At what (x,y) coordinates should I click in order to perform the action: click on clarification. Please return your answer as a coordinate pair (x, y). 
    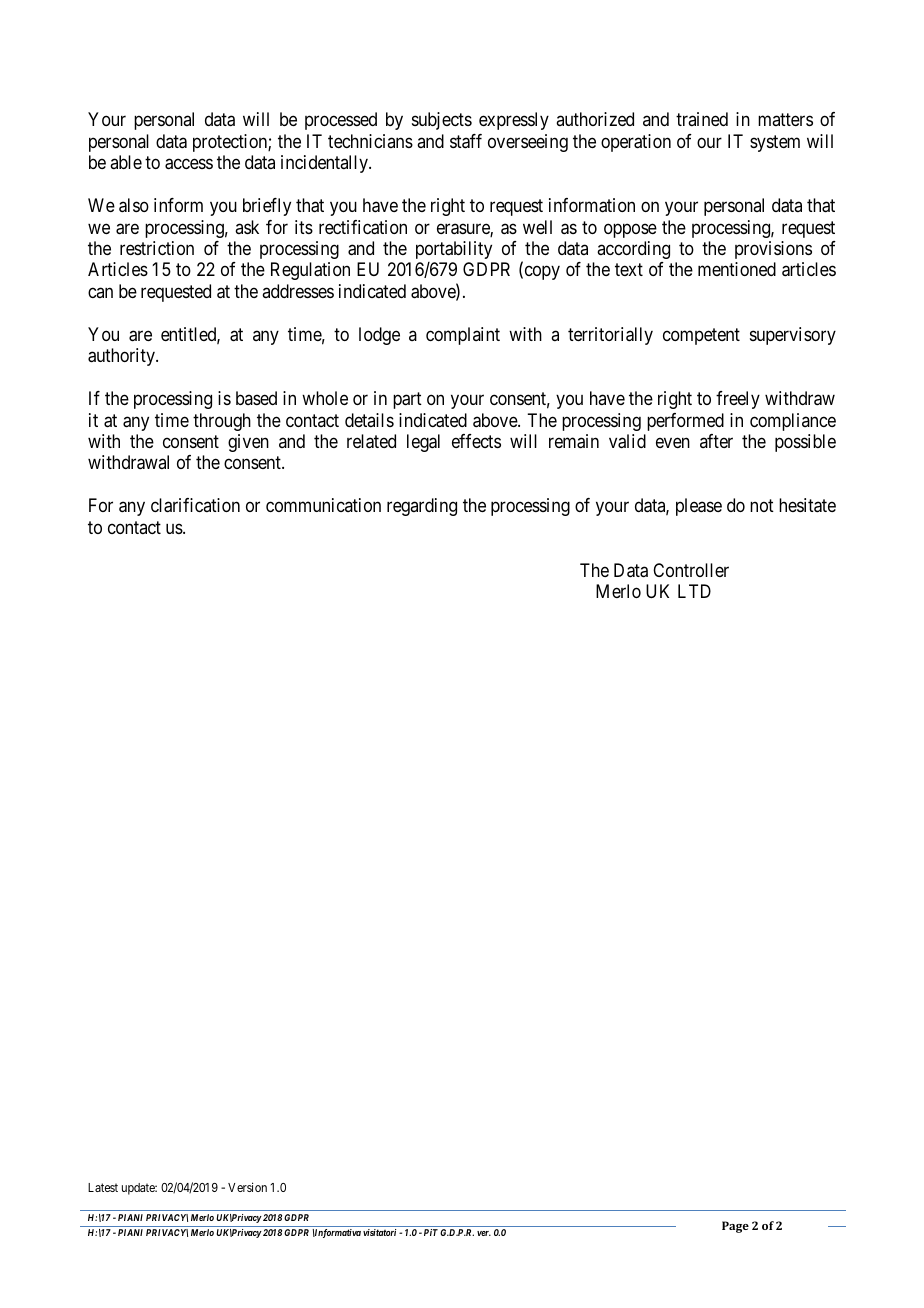
    Looking at the image, I should click on (195, 505).
